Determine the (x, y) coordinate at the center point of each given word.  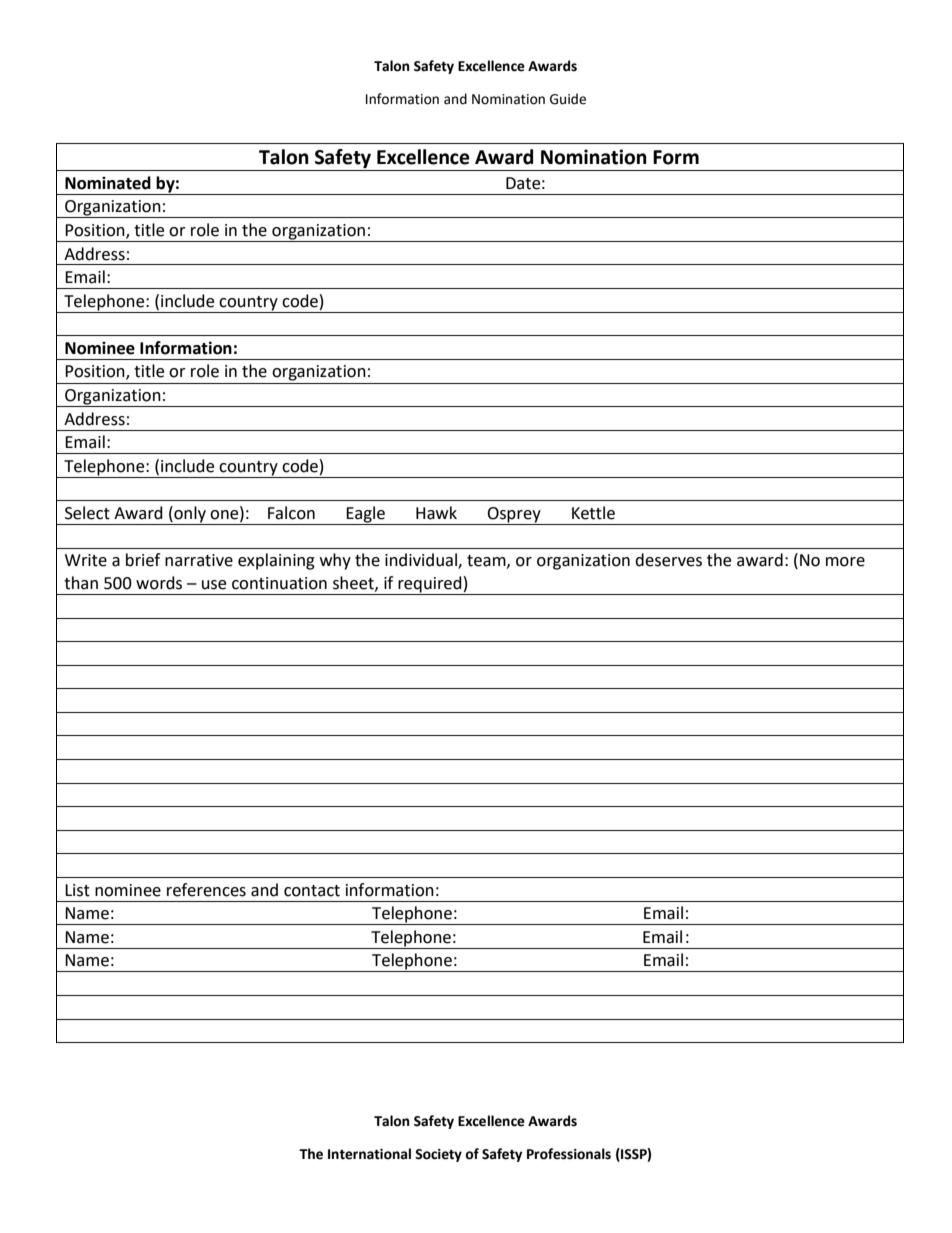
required (430, 585)
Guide (568, 99)
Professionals (569, 1154)
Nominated (108, 183)
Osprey (514, 516)
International (369, 1154)
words (159, 583)
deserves (668, 560)
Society (438, 1155)
